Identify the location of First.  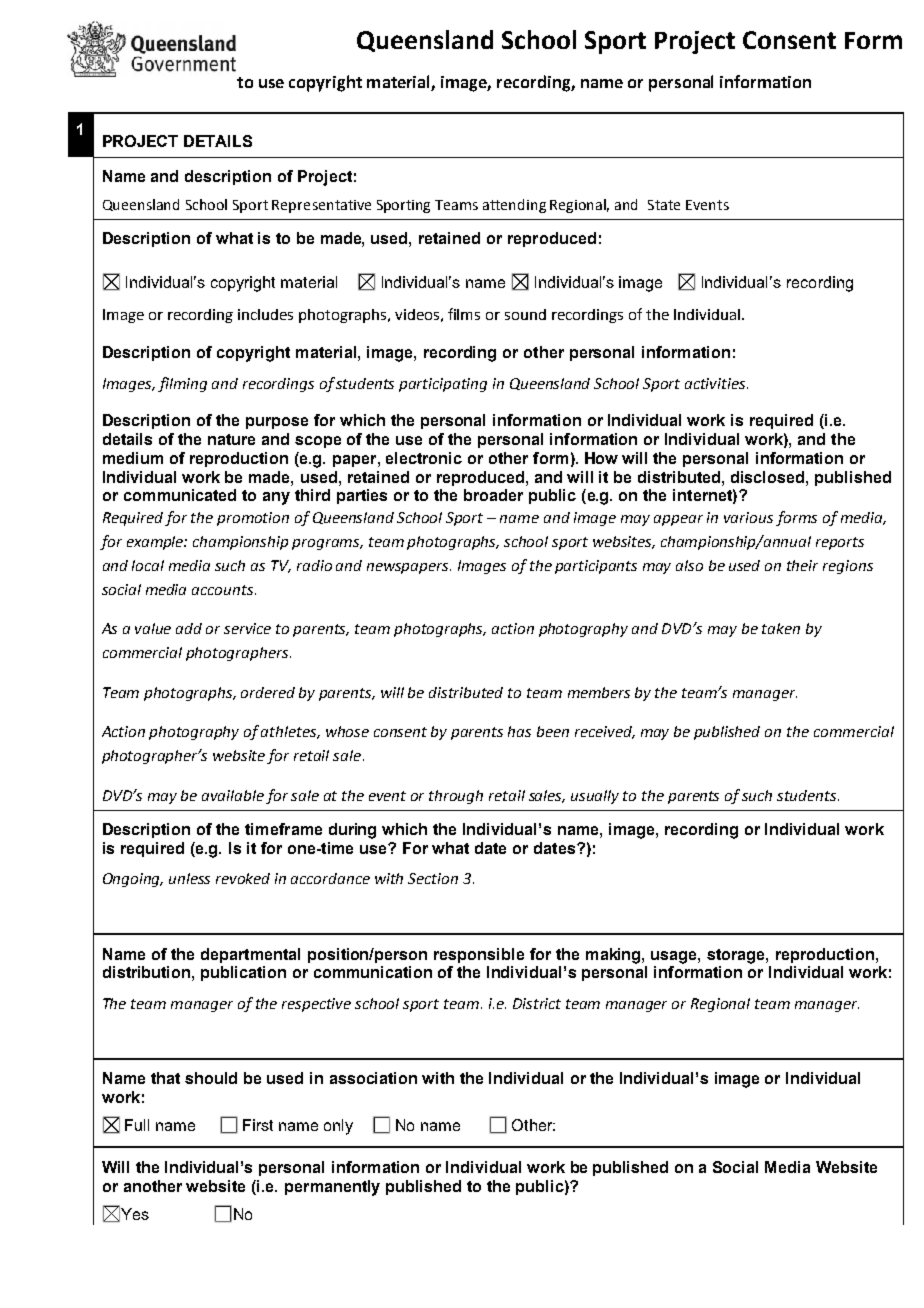
(258, 1125).
